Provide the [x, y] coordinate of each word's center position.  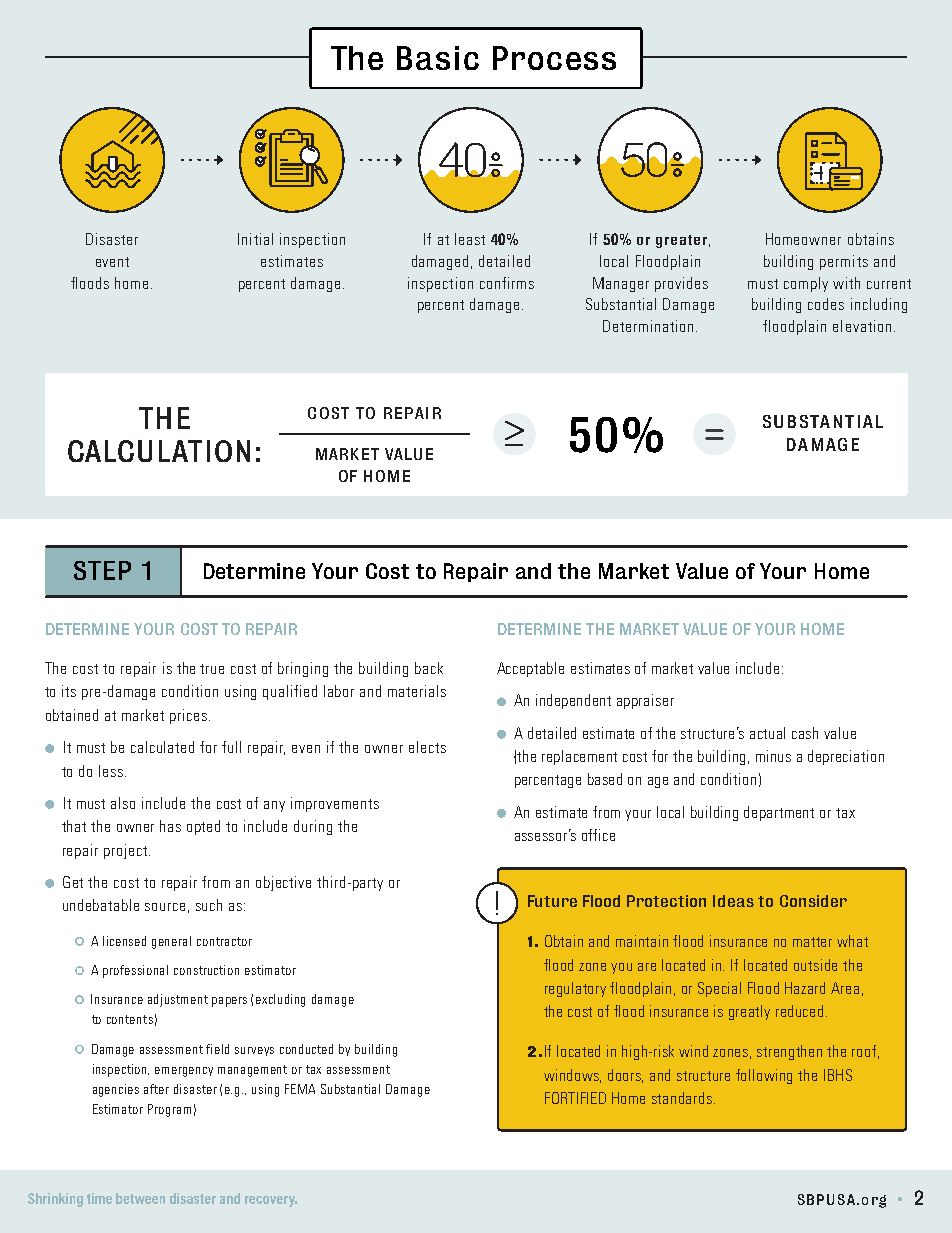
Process [554, 58]
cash [805, 733]
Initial [255, 239]
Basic [438, 58]
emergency [184, 1072]
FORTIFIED [575, 1098]
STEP [102, 570]
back [429, 668]
